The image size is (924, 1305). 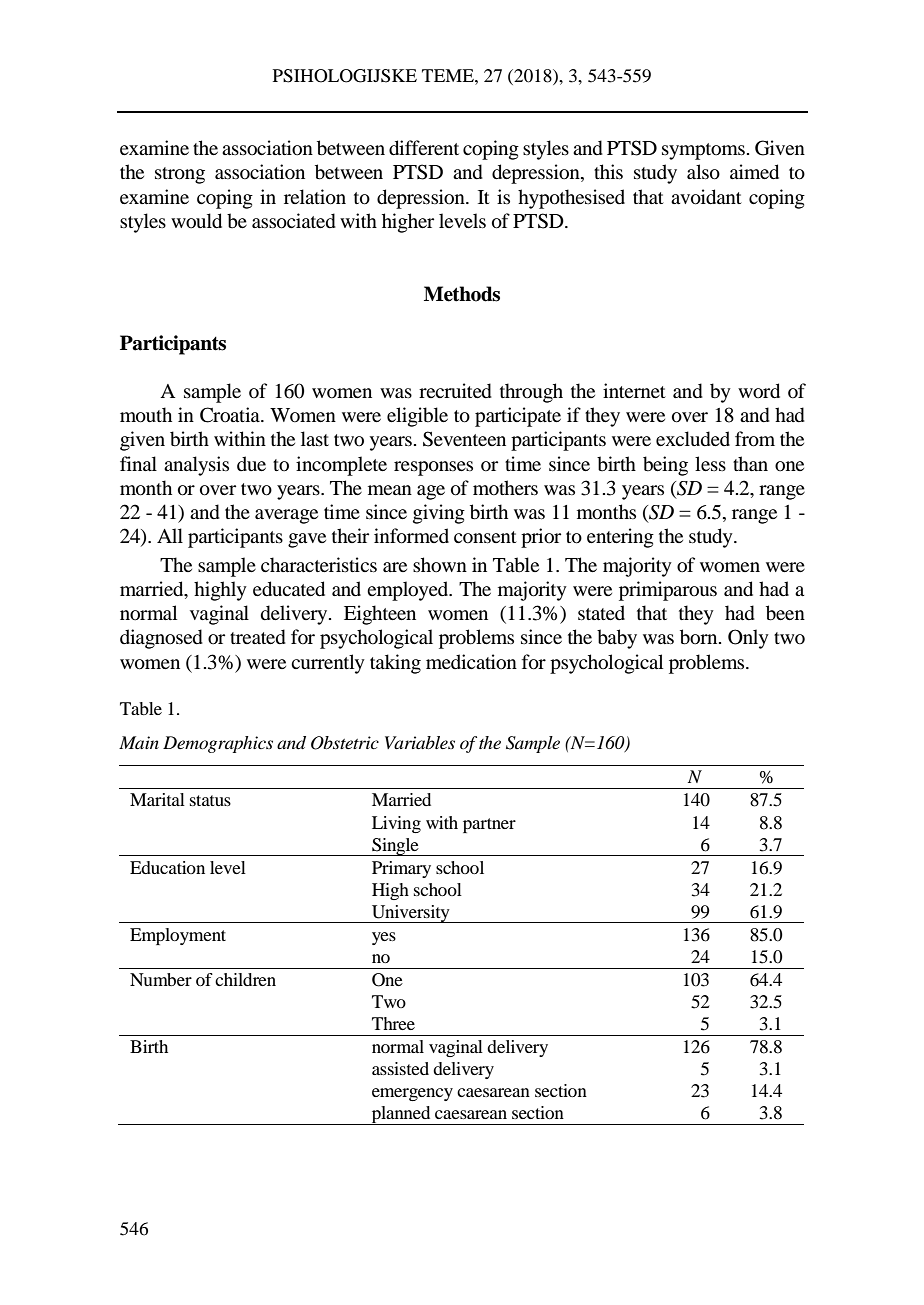 I want to click on strong, so click(x=180, y=175).
